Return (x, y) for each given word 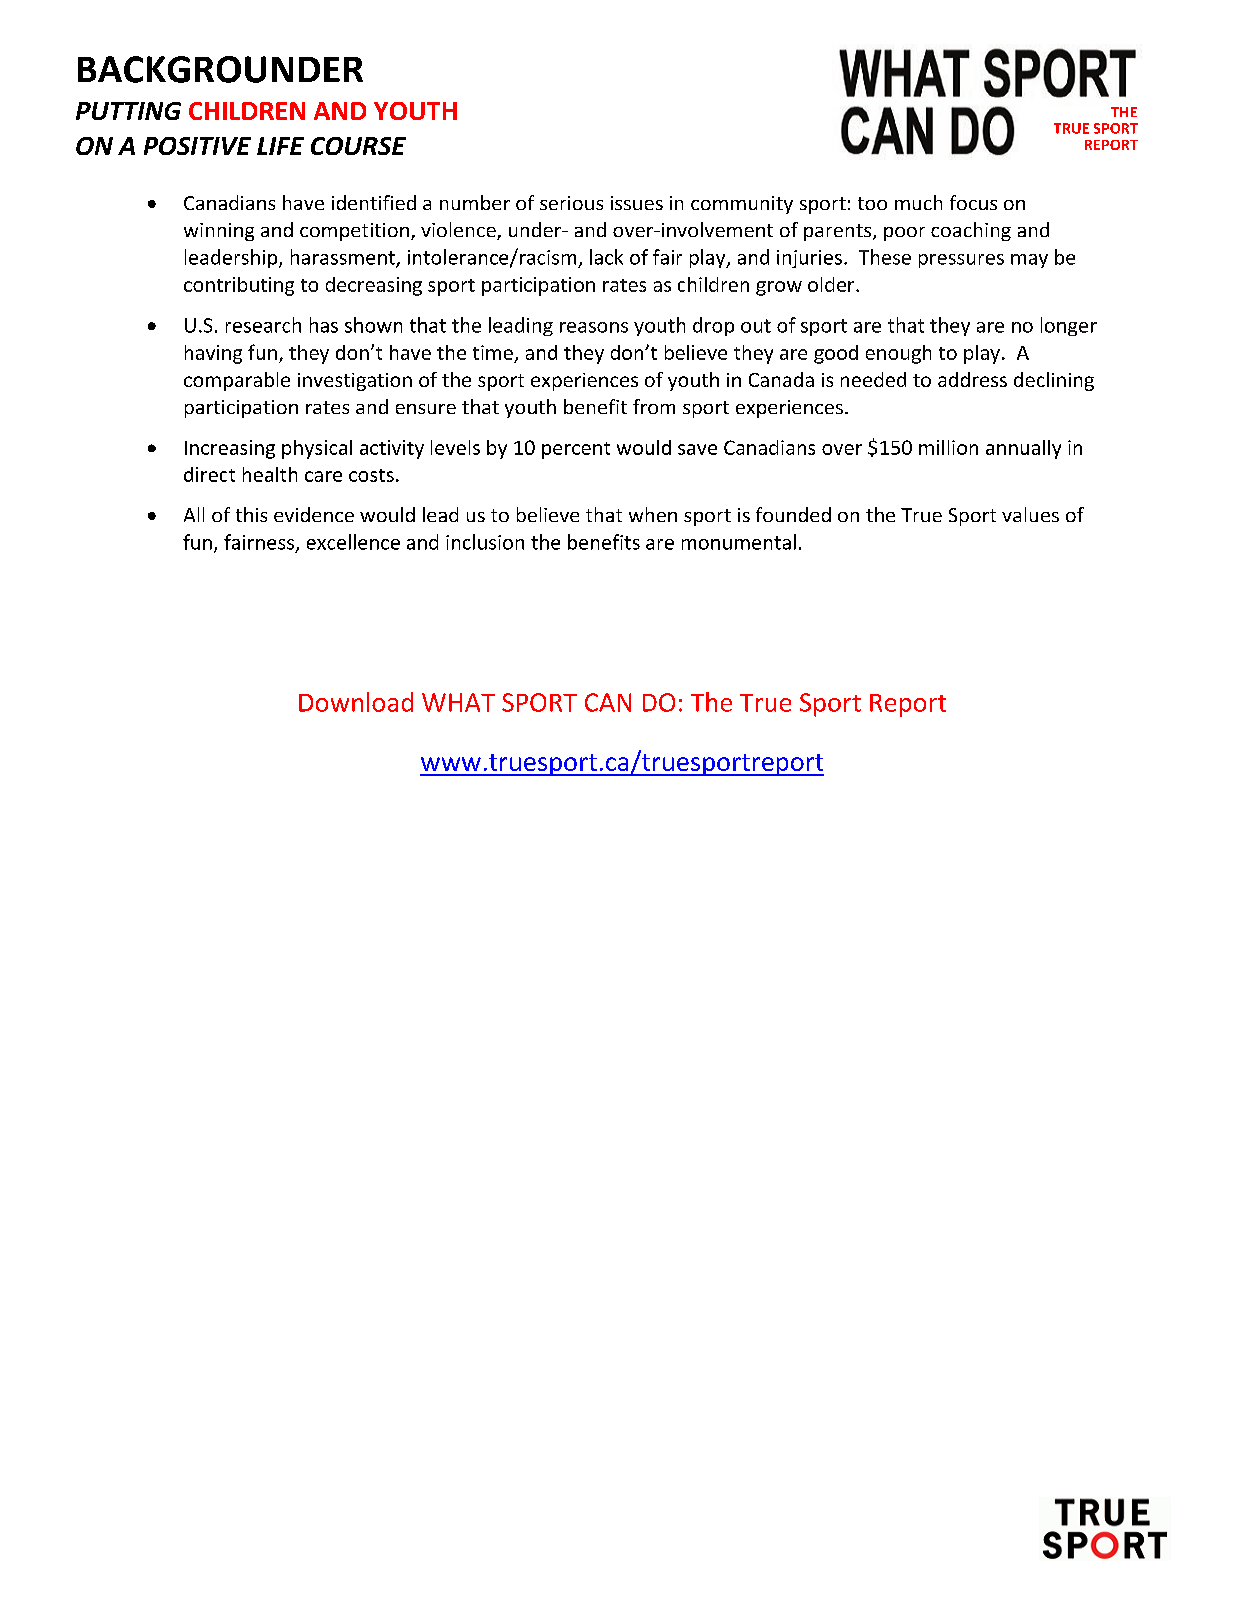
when (653, 514)
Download (356, 702)
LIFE (280, 146)
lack (606, 257)
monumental (739, 542)
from (654, 406)
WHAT (458, 702)
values (1030, 514)
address (972, 379)
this (251, 514)
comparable (237, 381)
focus (973, 202)
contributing (239, 286)
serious (571, 203)
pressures (961, 261)
